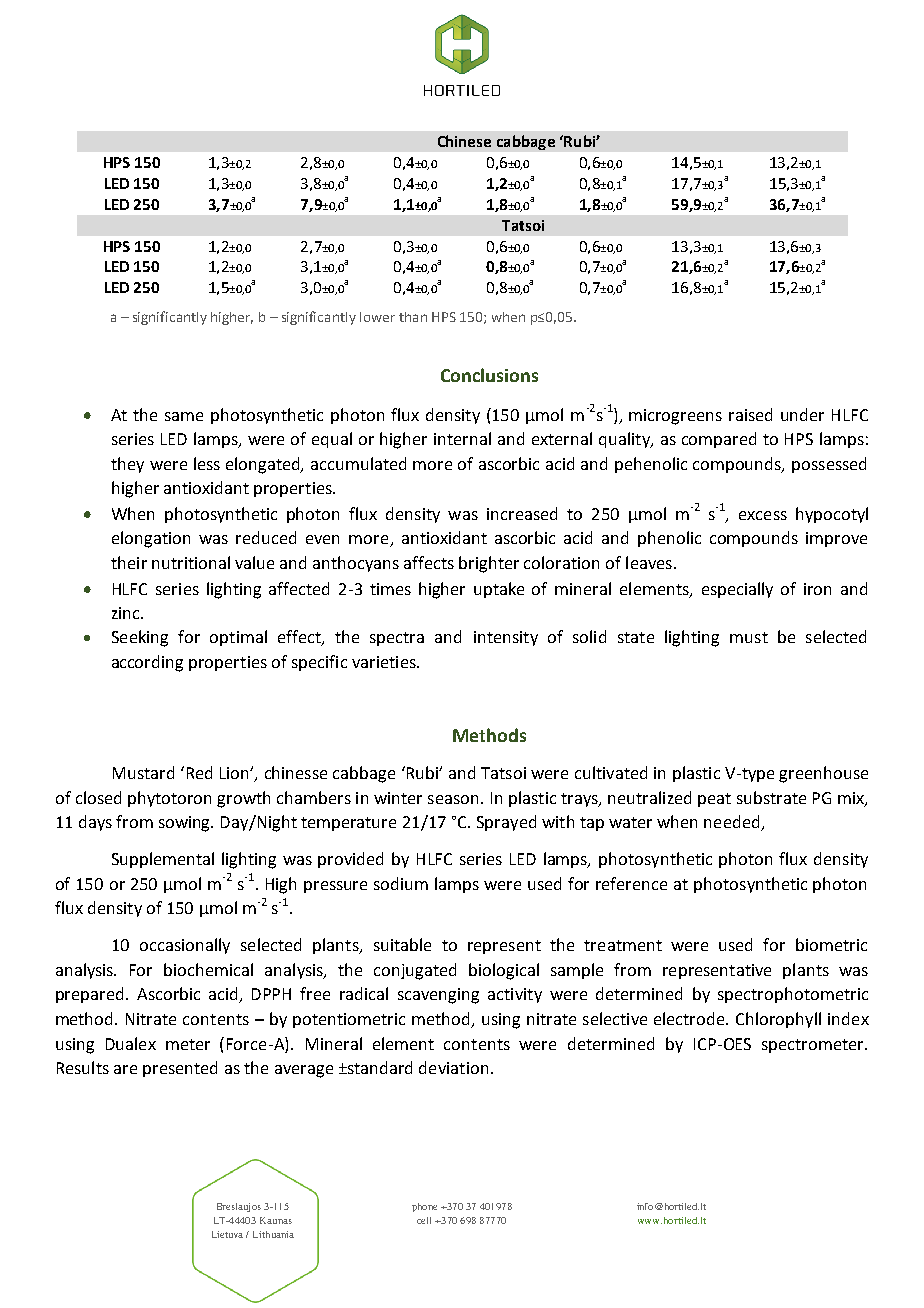 This screenshot has width=924, height=1308. What do you see at coordinates (737, 590) in the screenshot?
I see `especially` at bounding box center [737, 590].
